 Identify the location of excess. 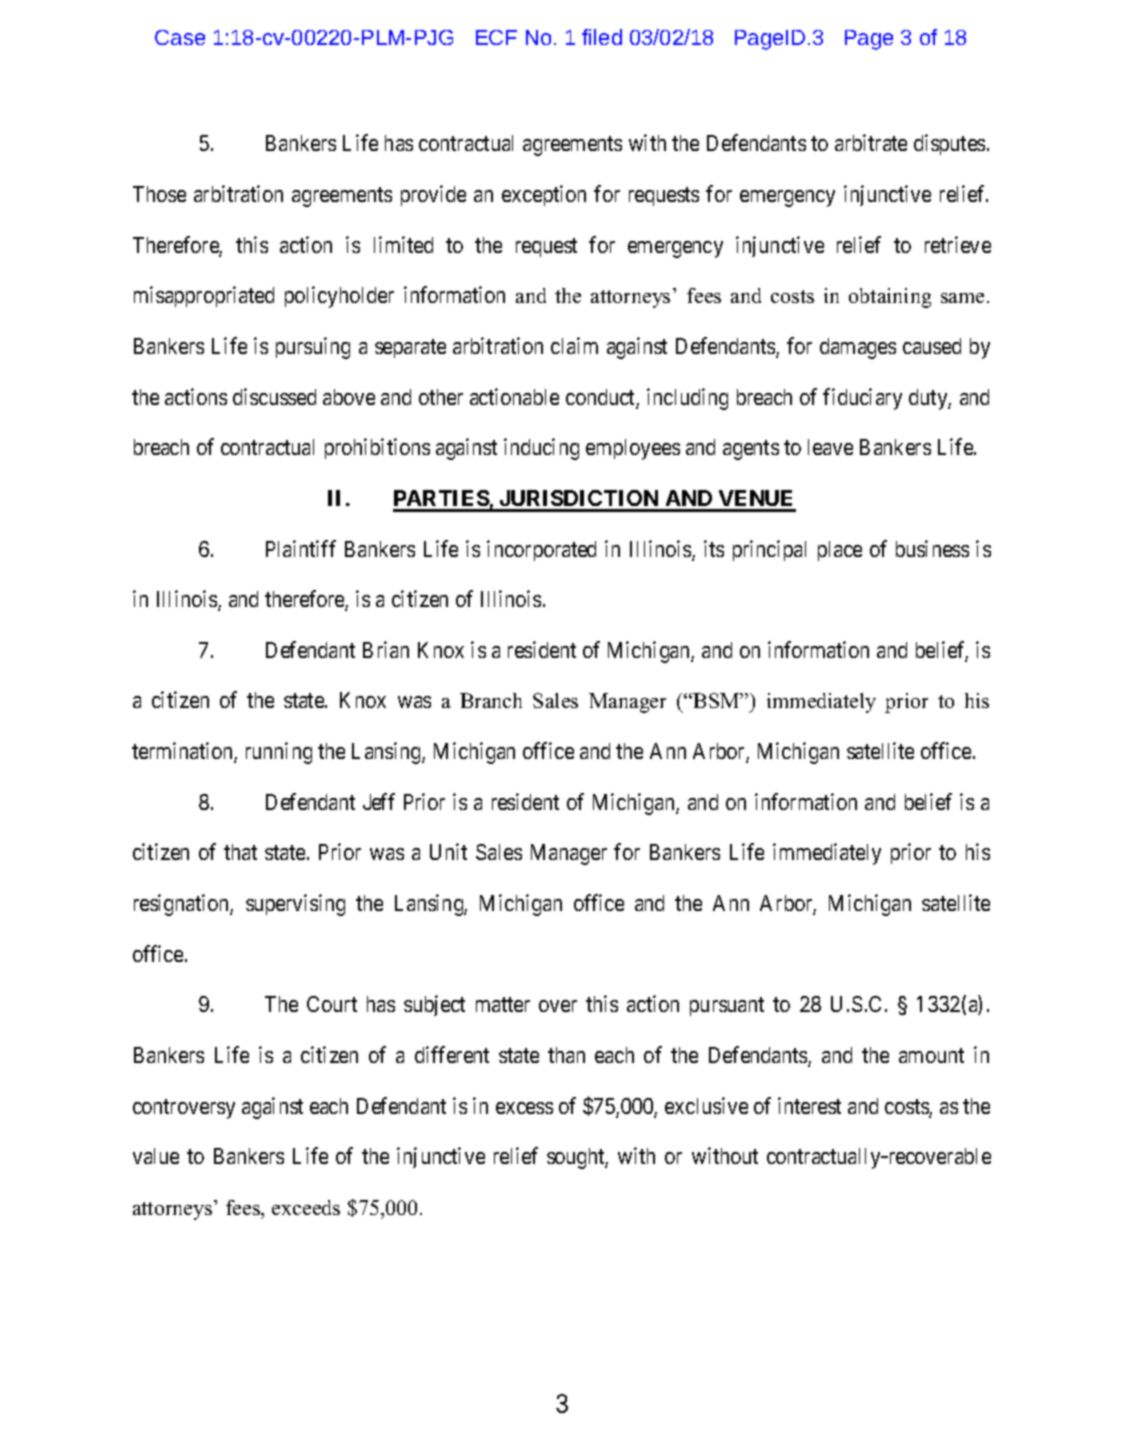
(524, 1108).
